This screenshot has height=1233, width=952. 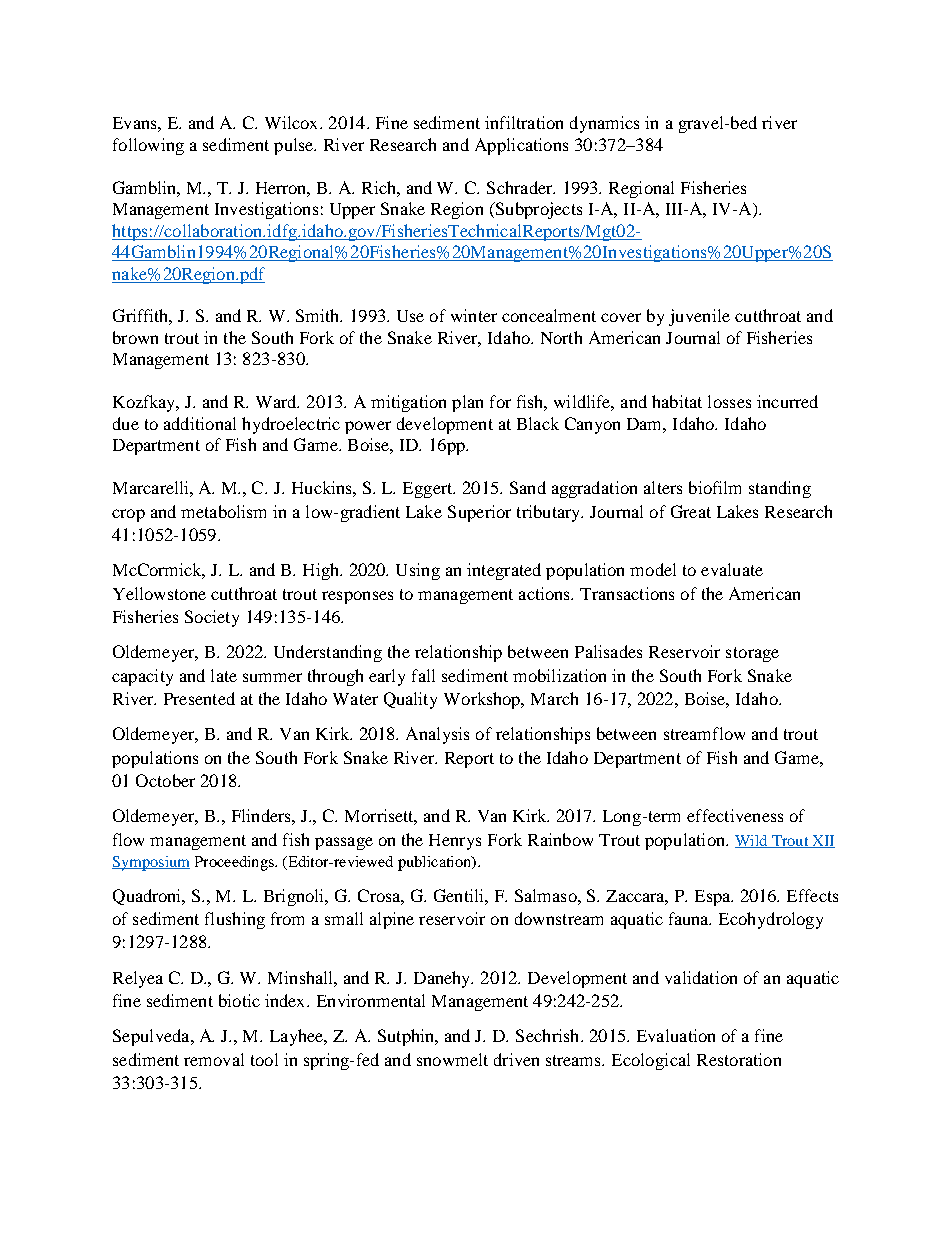 I want to click on removal, so click(x=214, y=1059).
